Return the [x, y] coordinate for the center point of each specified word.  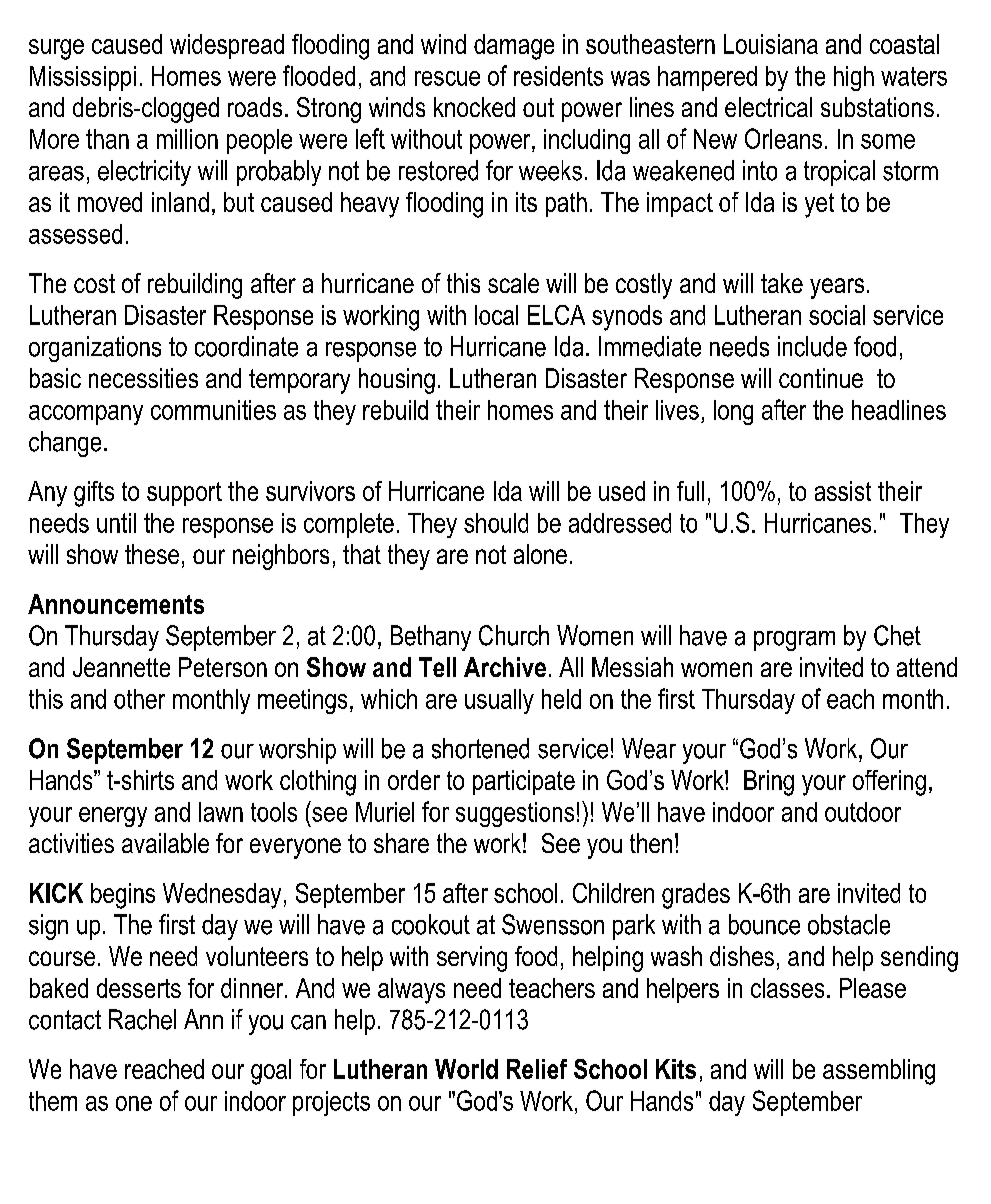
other [139, 699]
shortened [480, 748]
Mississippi [83, 78]
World [466, 1069]
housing [397, 381]
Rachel [142, 1019]
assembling [879, 1072]
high [854, 78]
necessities [143, 378]
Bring [769, 783]
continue [821, 378]
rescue [447, 78]
